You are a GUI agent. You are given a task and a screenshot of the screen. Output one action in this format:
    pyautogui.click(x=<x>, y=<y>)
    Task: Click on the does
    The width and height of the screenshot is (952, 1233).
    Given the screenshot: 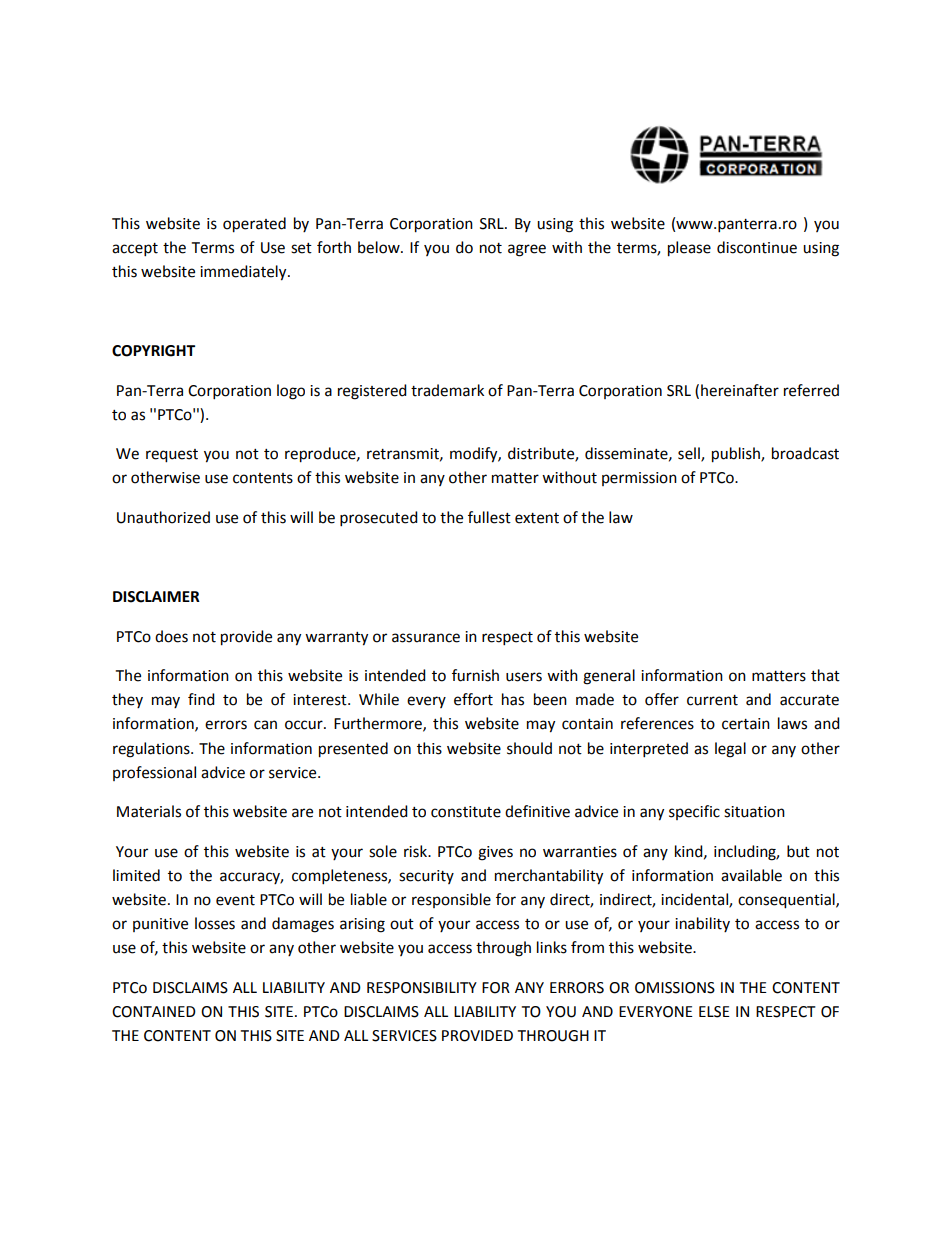 What is the action you would take?
    pyautogui.click(x=171, y=636)
